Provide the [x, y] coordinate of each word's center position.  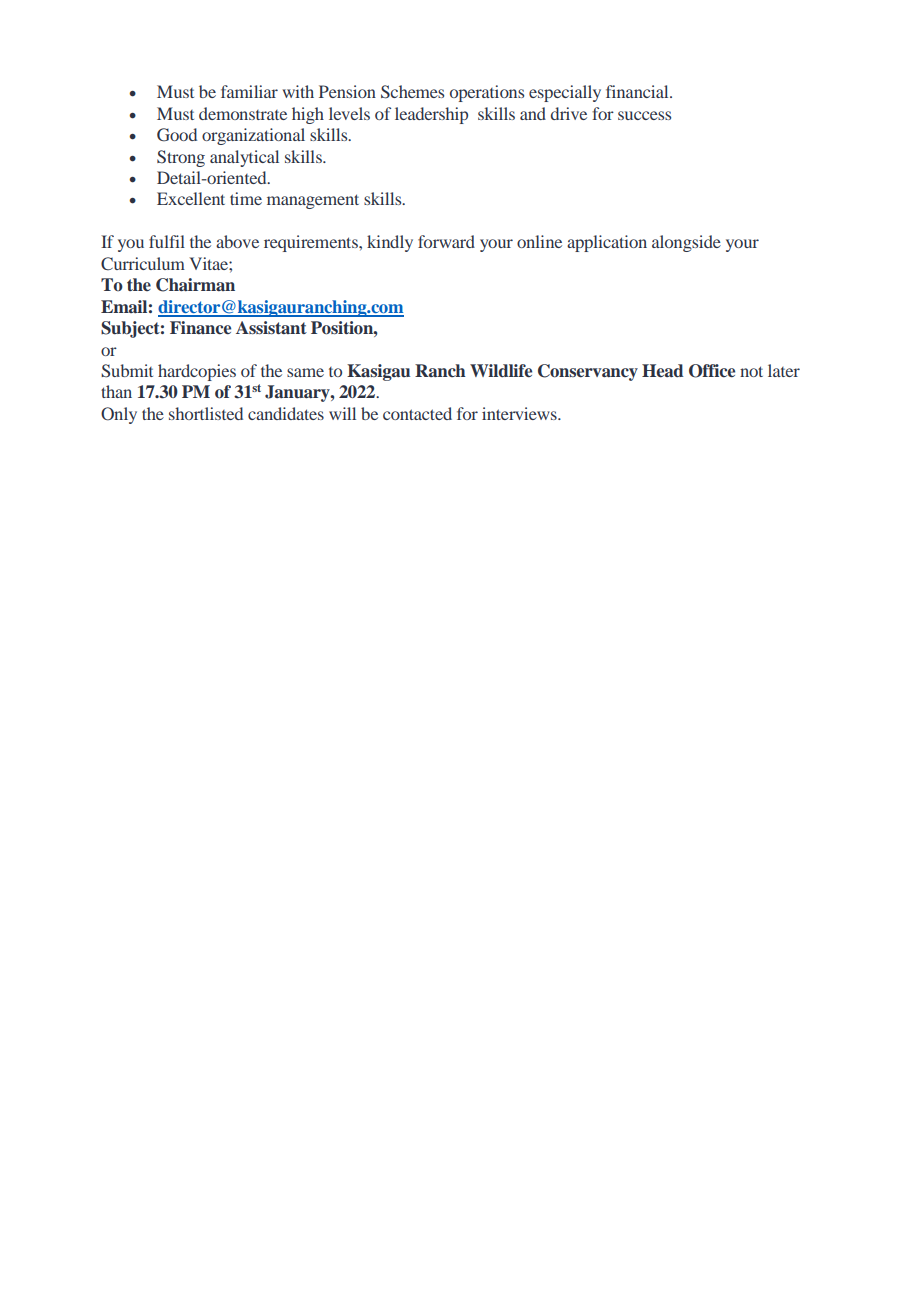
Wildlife [501, 370]
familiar [249, 91]
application [607, 243]
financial [638, 91]
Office [712, 371]
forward [446, 241]
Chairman [195, 285]
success [644, 115]
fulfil [167, 241]
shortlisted [206, 413]
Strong [181, 158]
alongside [686, 243]
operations [487, 93]
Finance [200, 328]
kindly [390, 243]
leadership [431, 115]
